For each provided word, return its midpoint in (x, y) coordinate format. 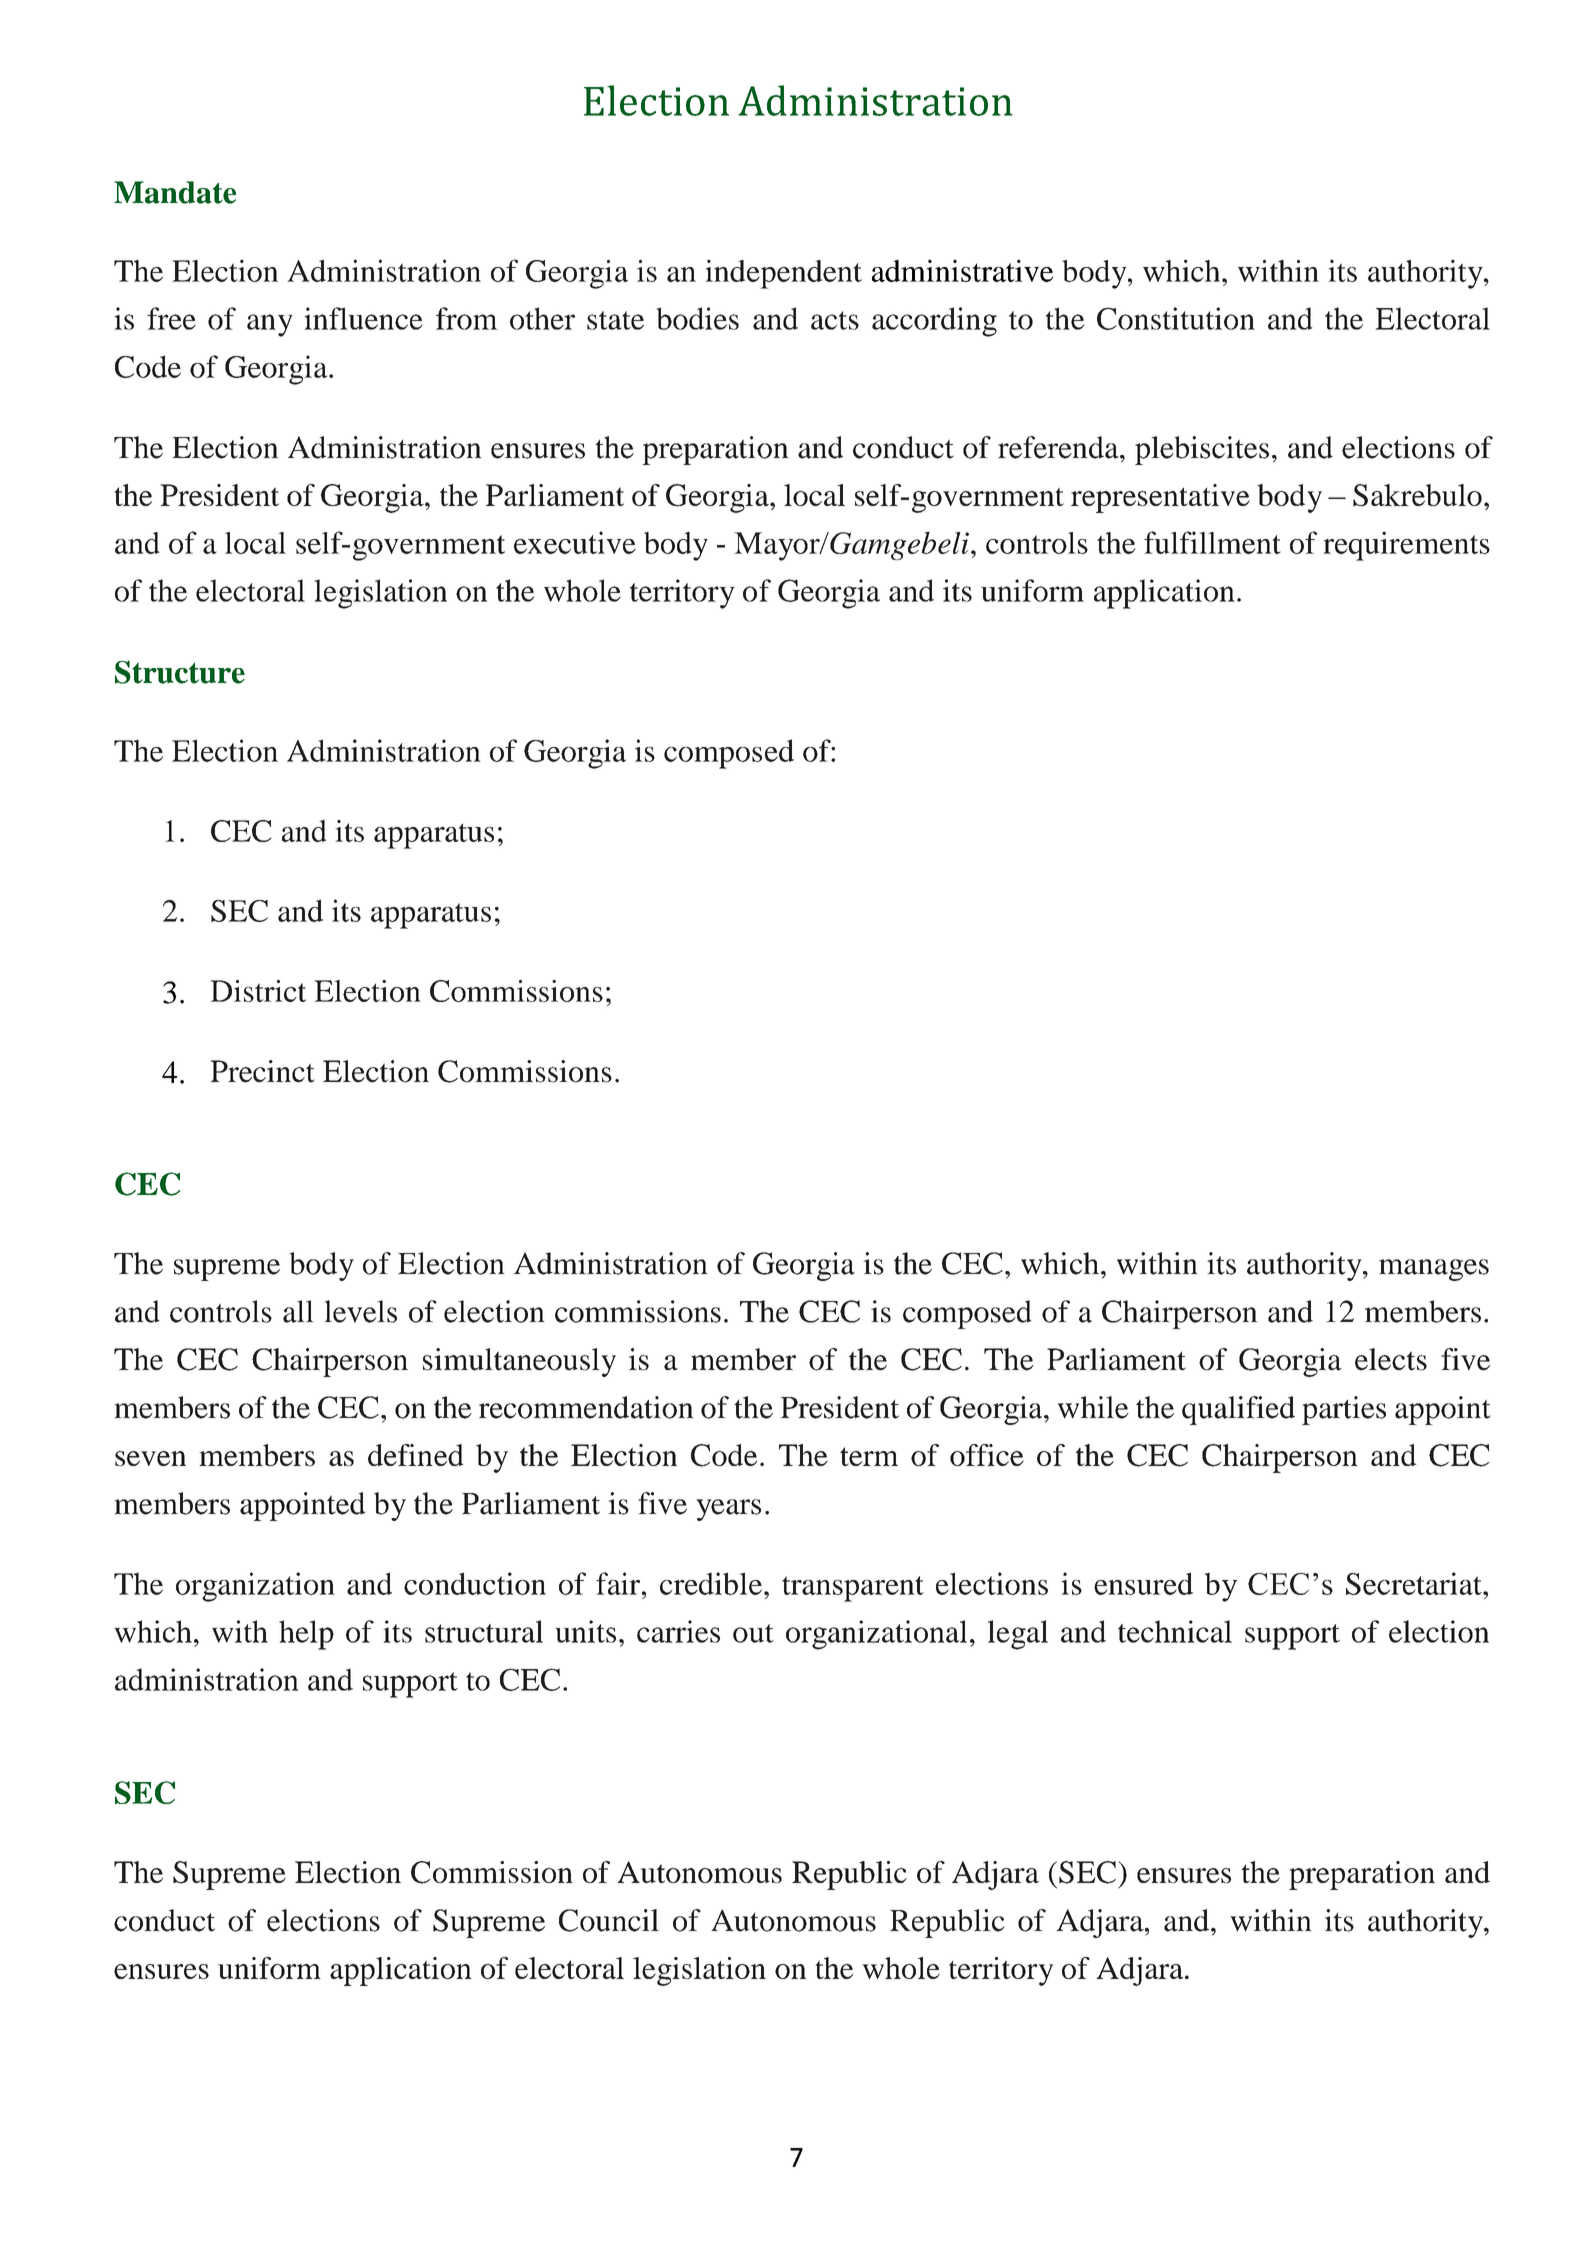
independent (783, 274)
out (753, 1633)
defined (416, 1455)
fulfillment (1212, 542)
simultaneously (519, 1362)
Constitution (1176, 318)
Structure (180, 672)
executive (575, 542)
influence (363, 318)
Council (609, 1920)
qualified (1238, 1410)
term (869, 1456)
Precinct (262, 1071)
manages (1434, 1270)
